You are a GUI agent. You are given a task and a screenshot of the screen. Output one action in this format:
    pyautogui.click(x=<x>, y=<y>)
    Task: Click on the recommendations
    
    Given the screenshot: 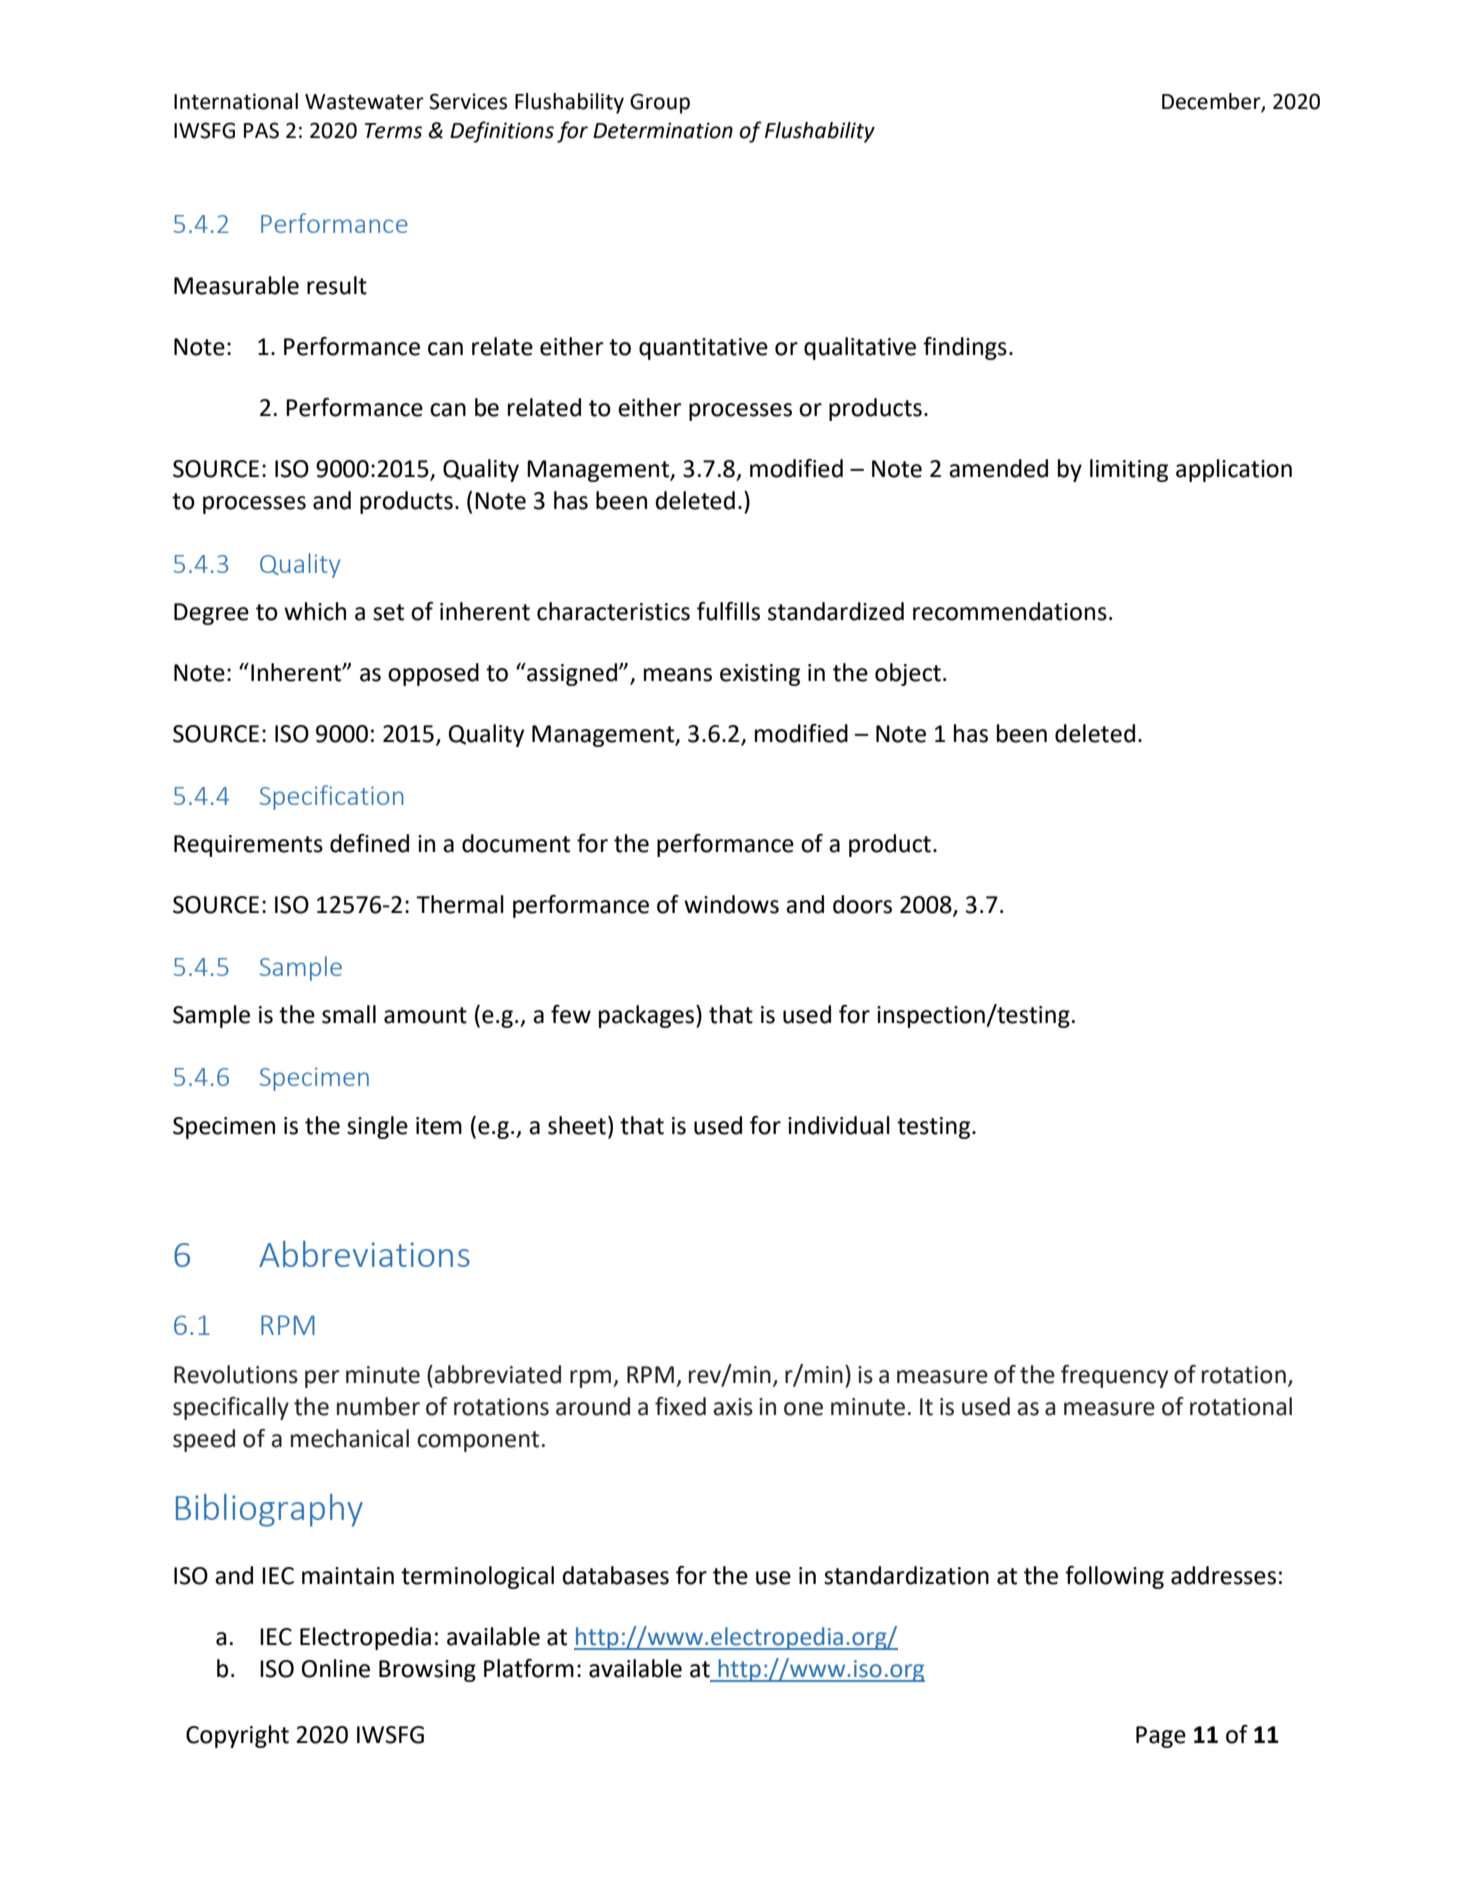 What is the action you would take?
    pyautogui.click(x=1010, y=611)
